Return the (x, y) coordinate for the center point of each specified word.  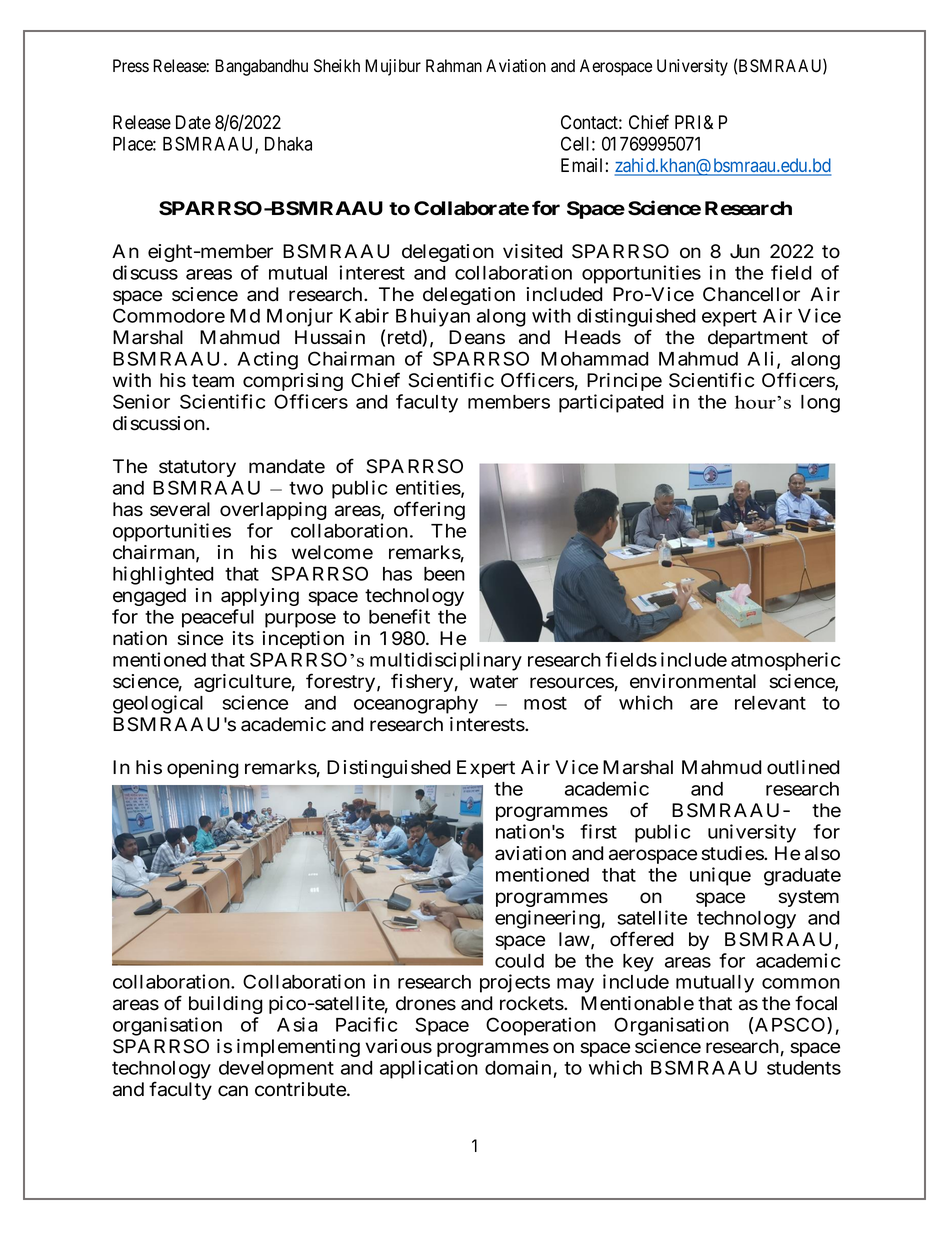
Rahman (454, 66)
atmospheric (785, 661)
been (444, 574)
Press (131, 66)
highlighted (163, 575)
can (233, 1091)
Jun (745, 251)
